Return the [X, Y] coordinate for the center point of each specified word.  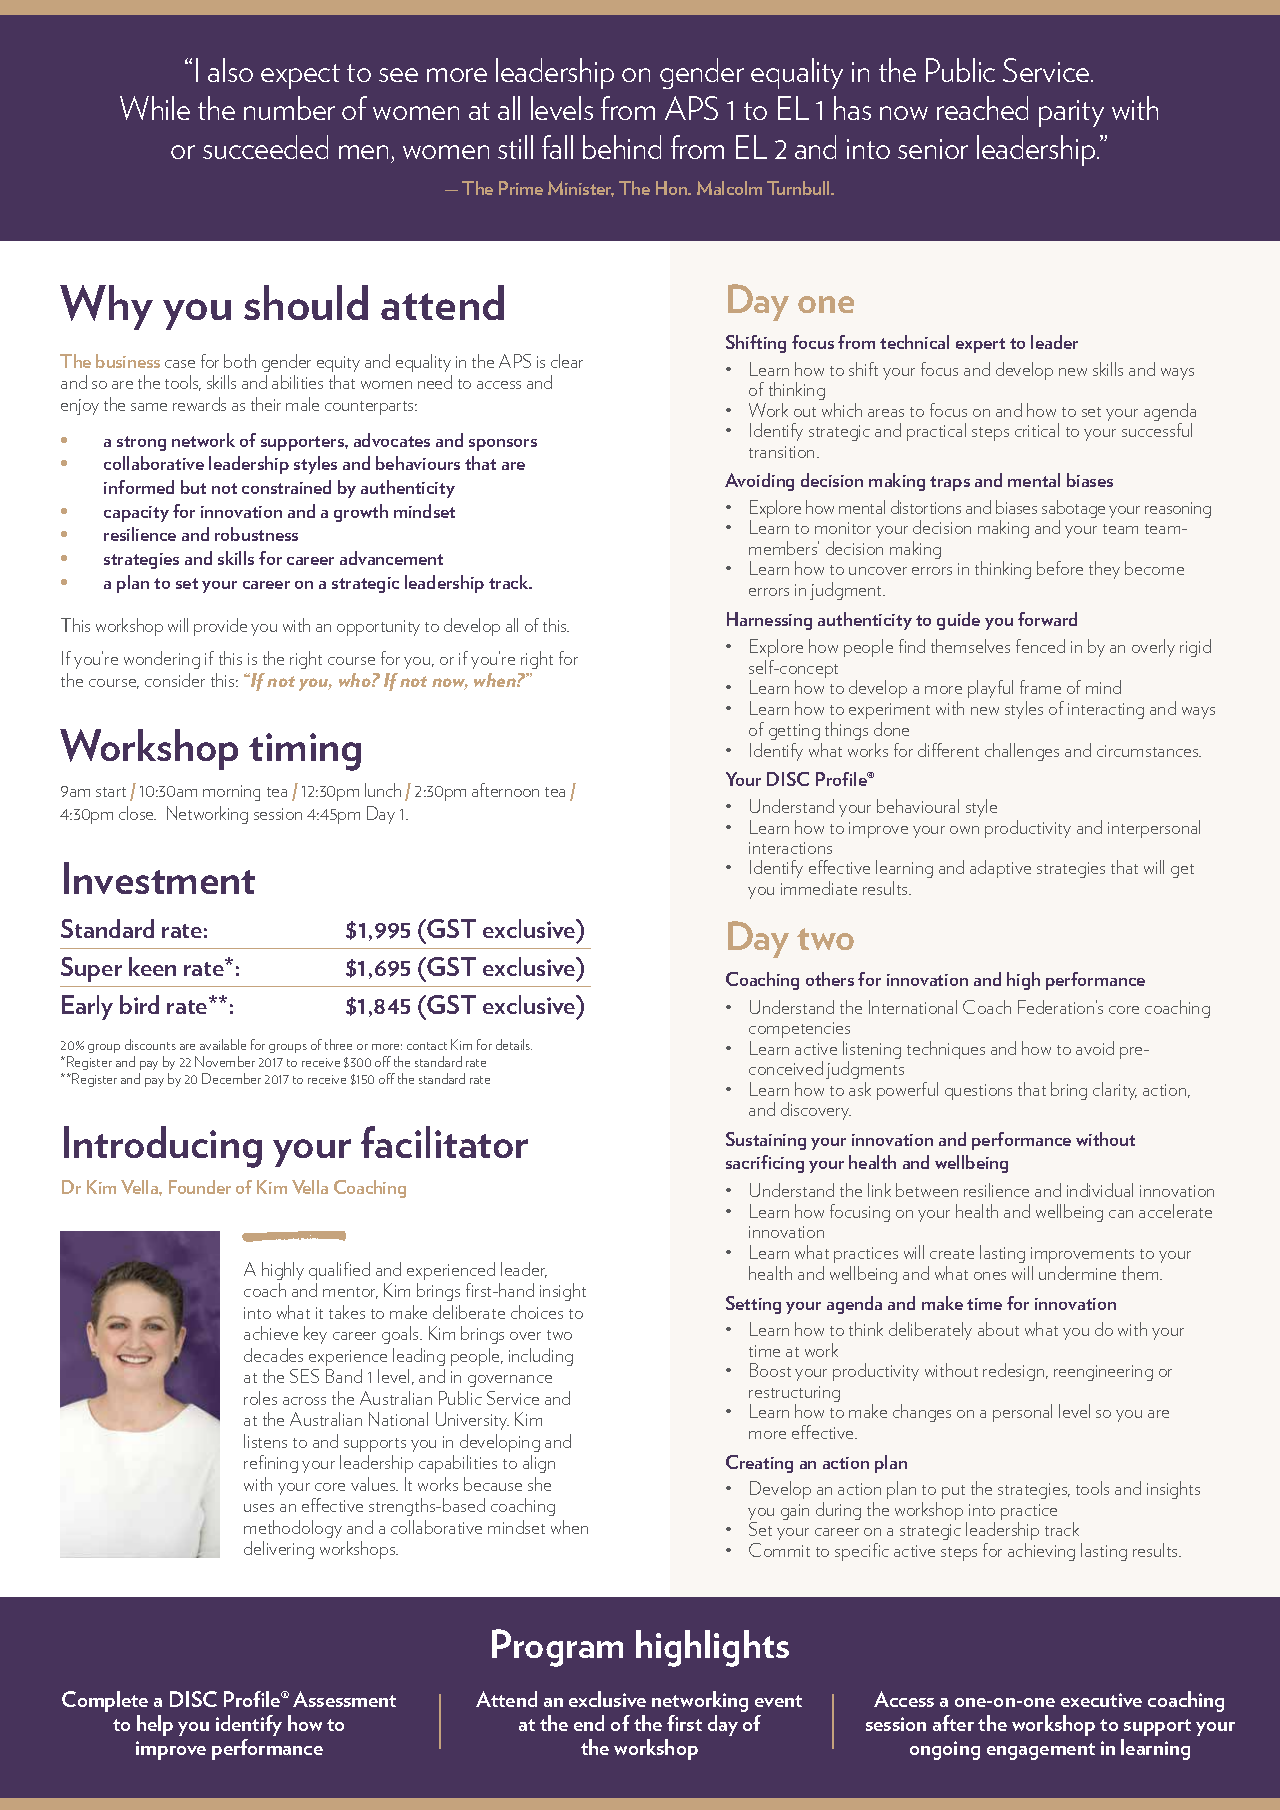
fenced [1040, 646]
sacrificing [765, 1164]
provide [220, 627]
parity [1071, 113]
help [155, 1725]
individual [1100, 1190]
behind [622, 147]
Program [557, 1648]
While [155, 108]
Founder [200, 1187]
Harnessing [769, 621]
